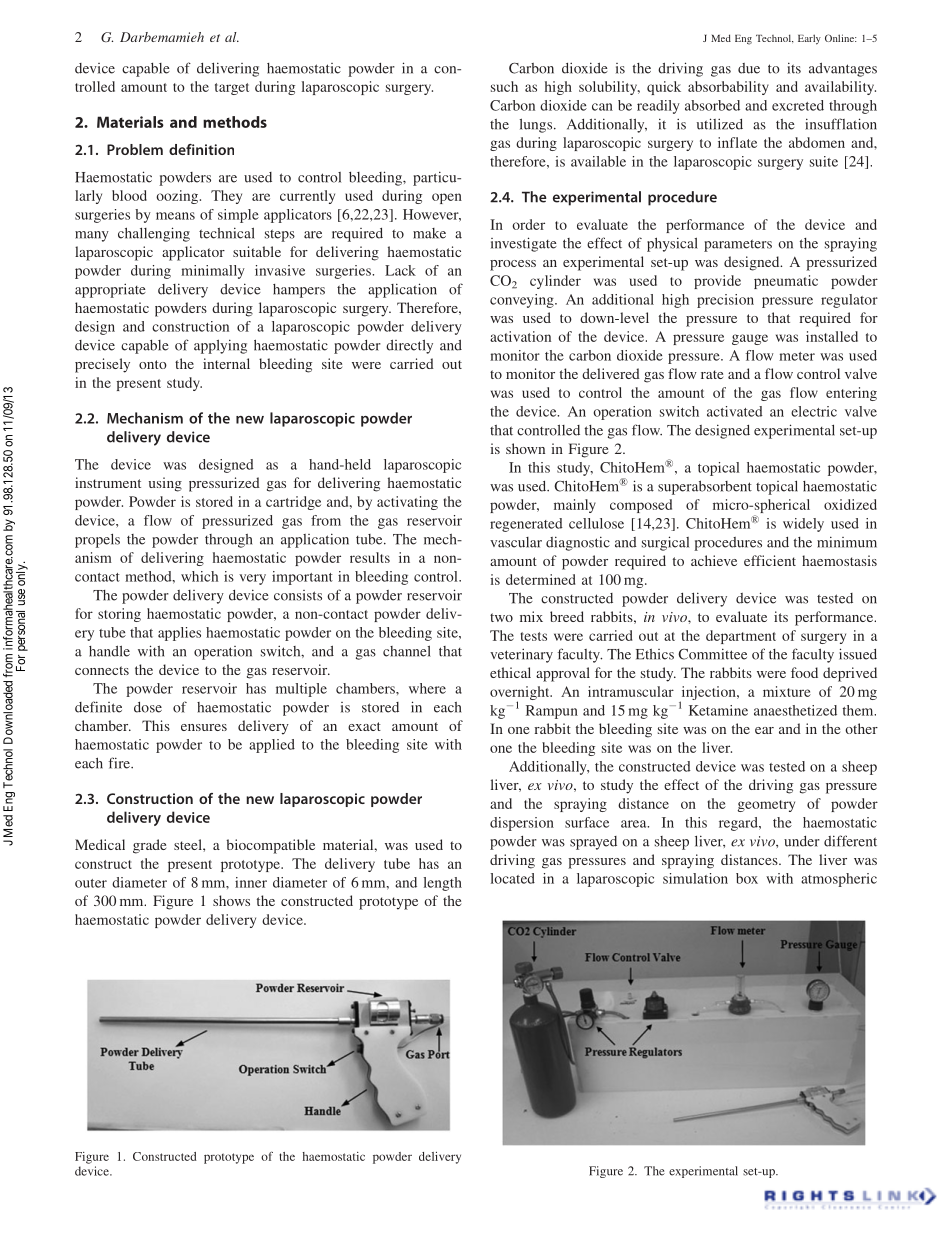  What do you see at coordinates (749, 68) in the page?
I see `due` at bounding box center [749, 68].
